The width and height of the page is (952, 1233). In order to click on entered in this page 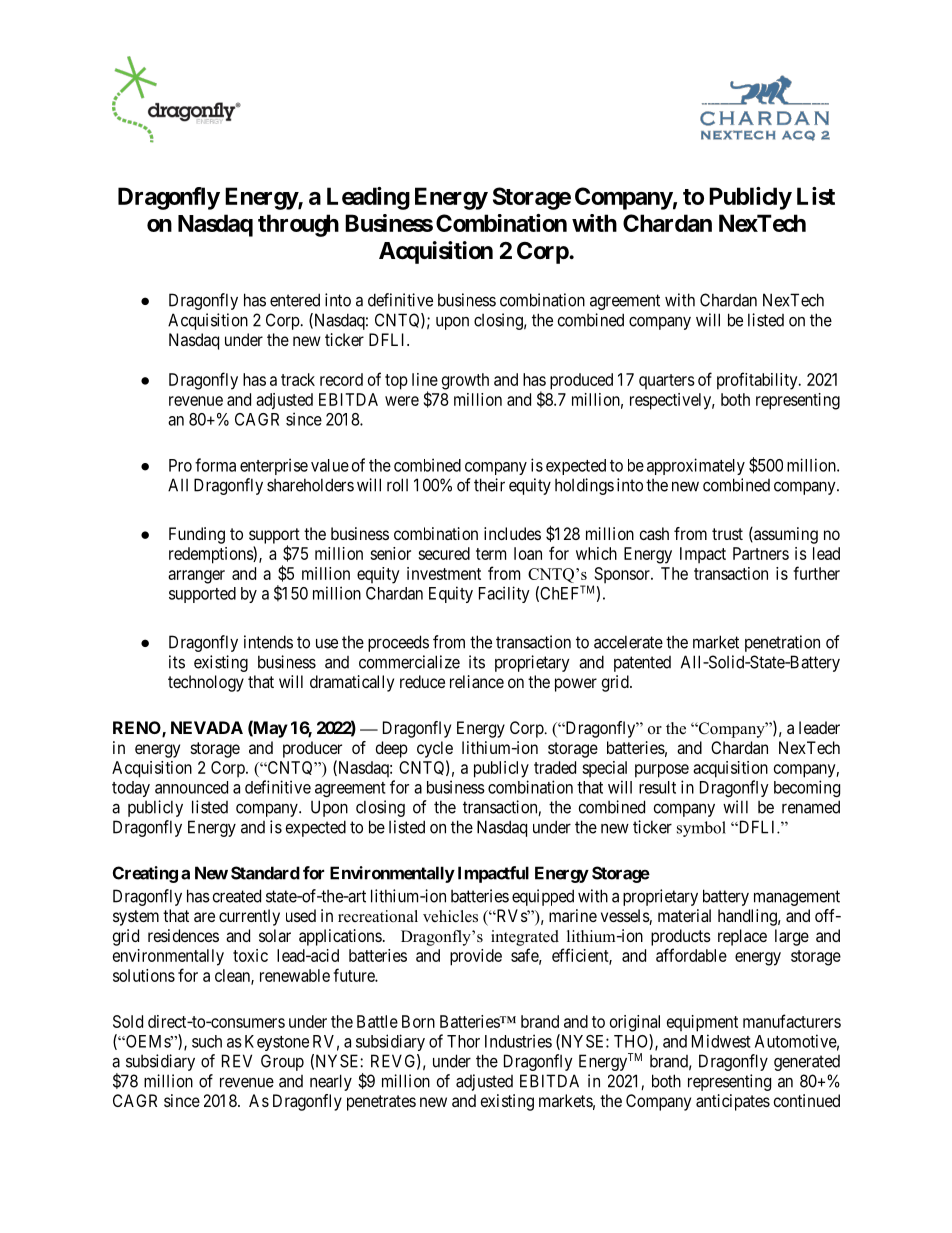, I will do `click(295, 300)`.
